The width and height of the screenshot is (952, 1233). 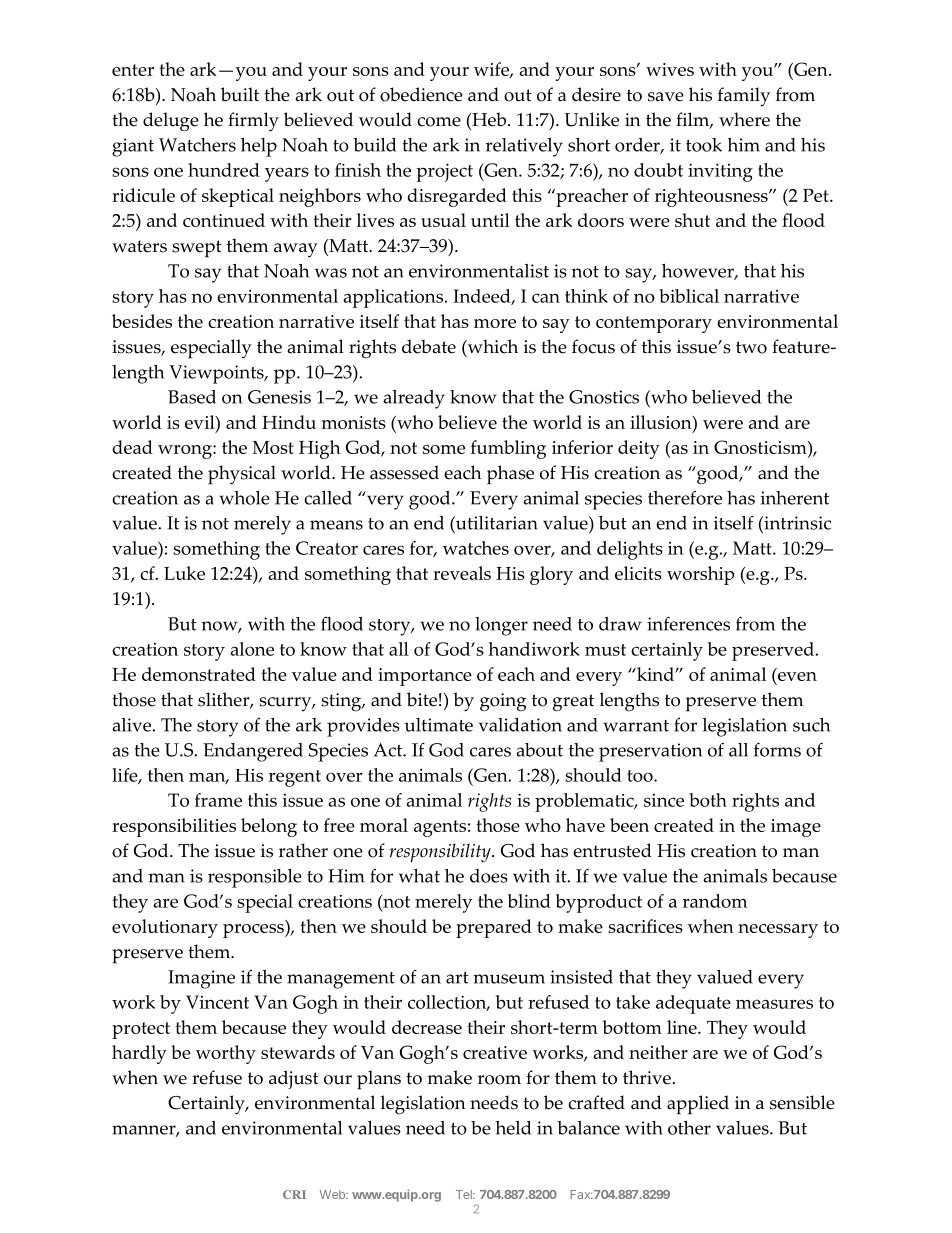 What do you see at coordinates (744, 97) in the screenshot?
I see `family` at bounding box center [744, 97].
